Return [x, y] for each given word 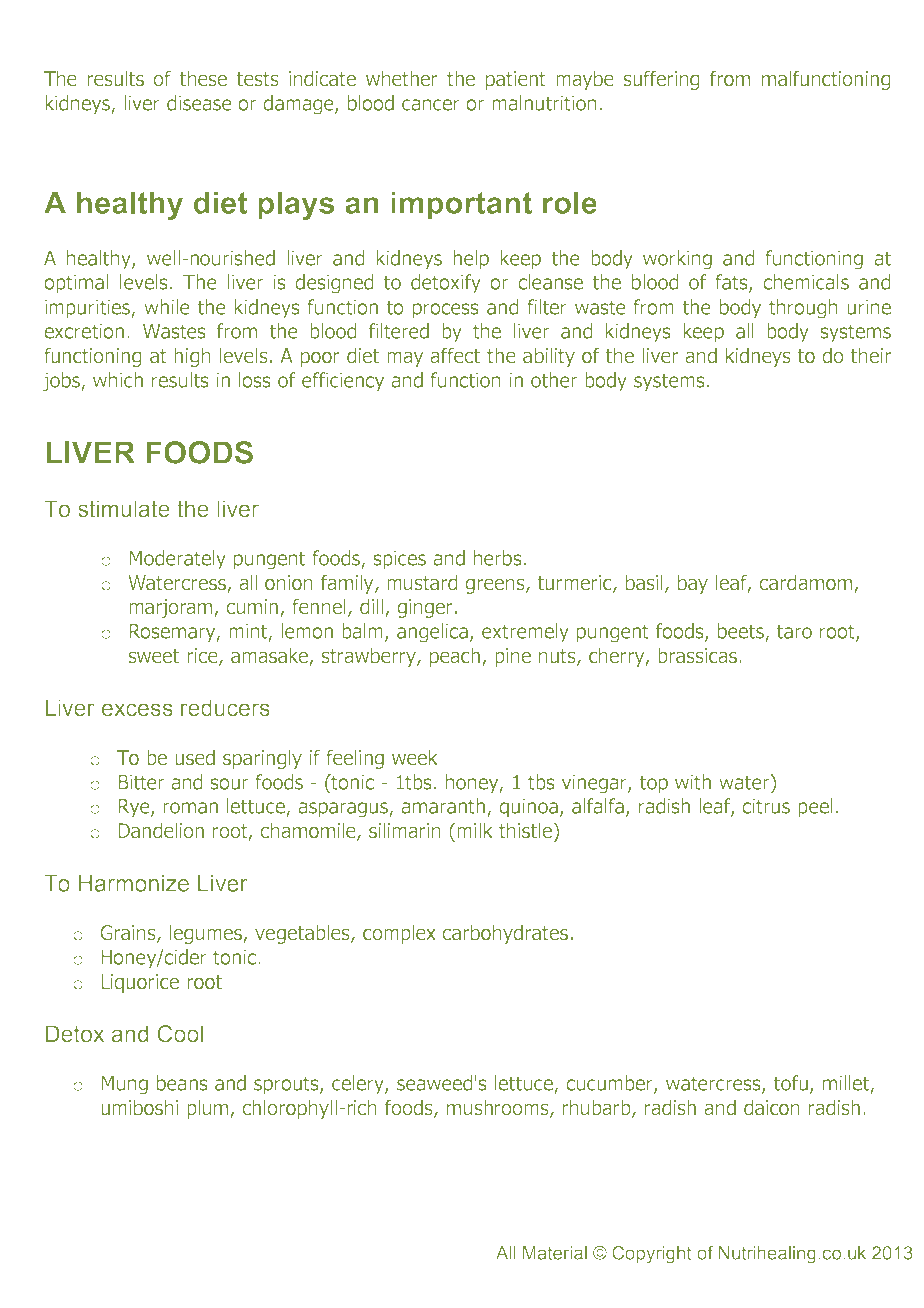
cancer [431, 105]
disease [199, 103]
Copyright [652, 1255]
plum [209, 1109]
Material [555, 1253]
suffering [661, 80]
